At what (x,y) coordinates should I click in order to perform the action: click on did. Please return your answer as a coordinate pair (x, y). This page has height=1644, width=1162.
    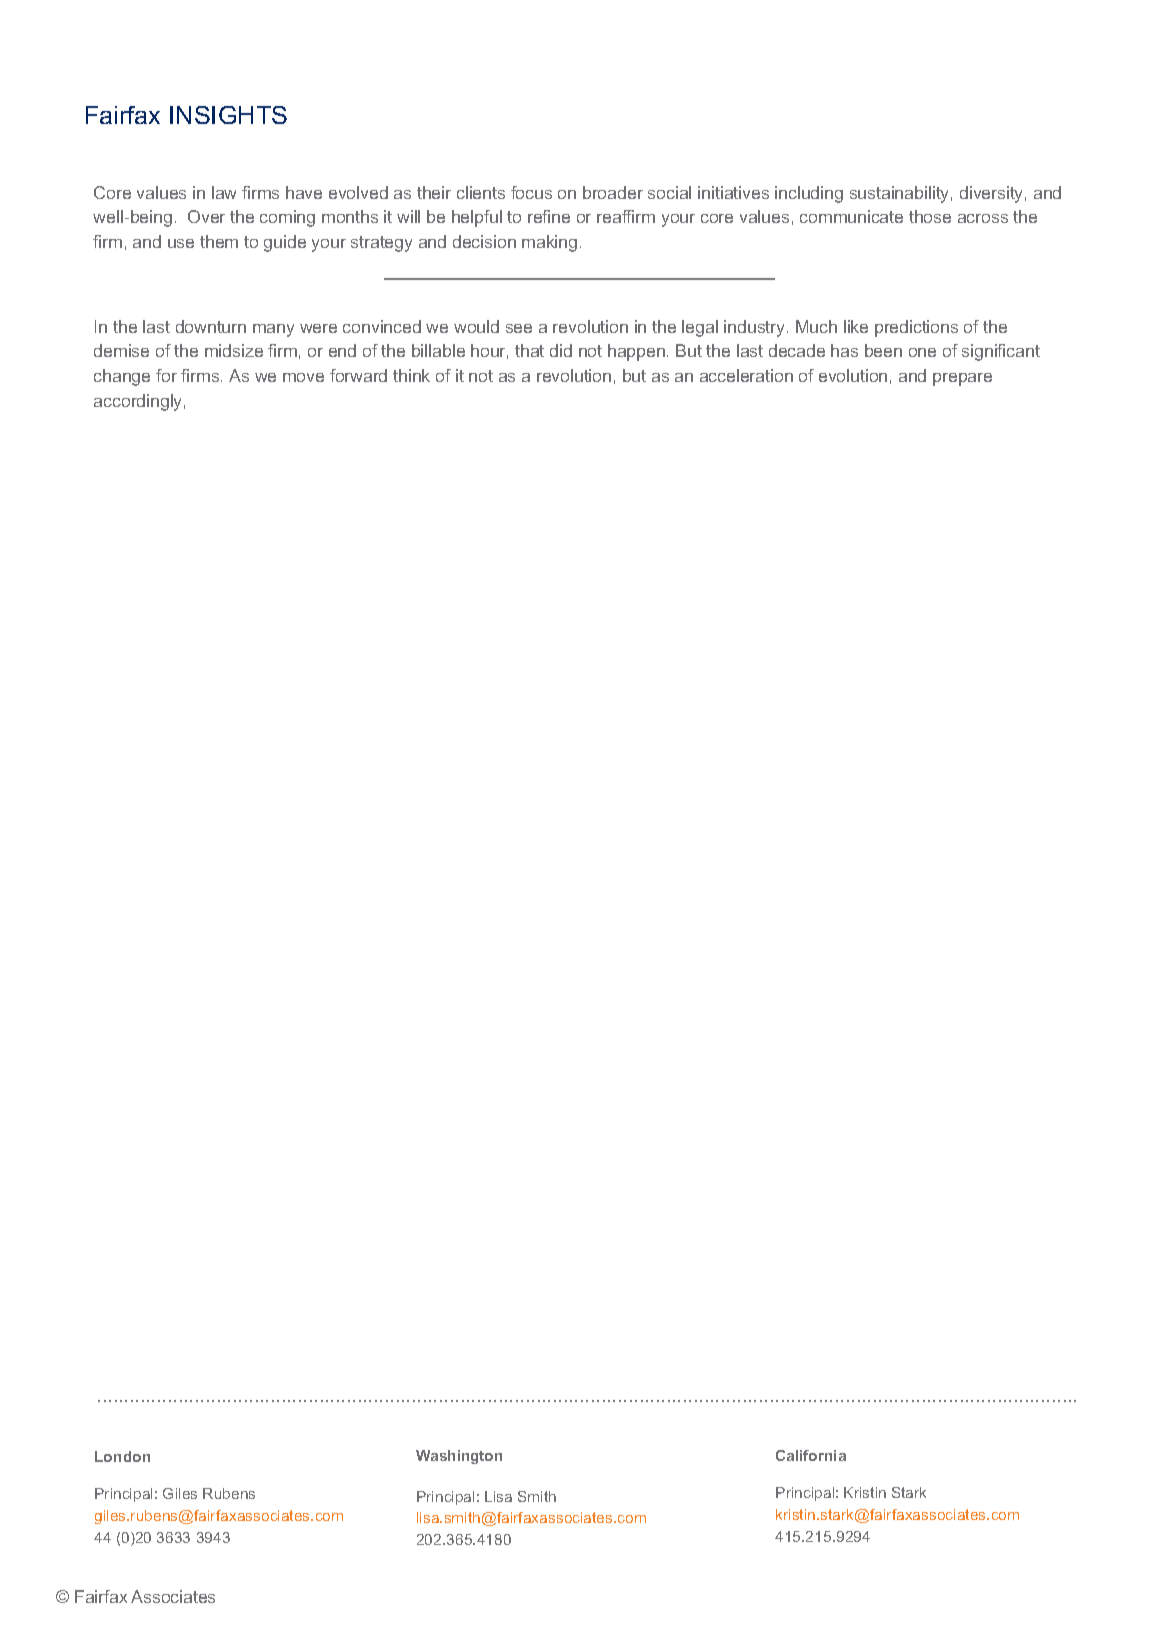
    Looking at the image, I should click on (561, 350).
